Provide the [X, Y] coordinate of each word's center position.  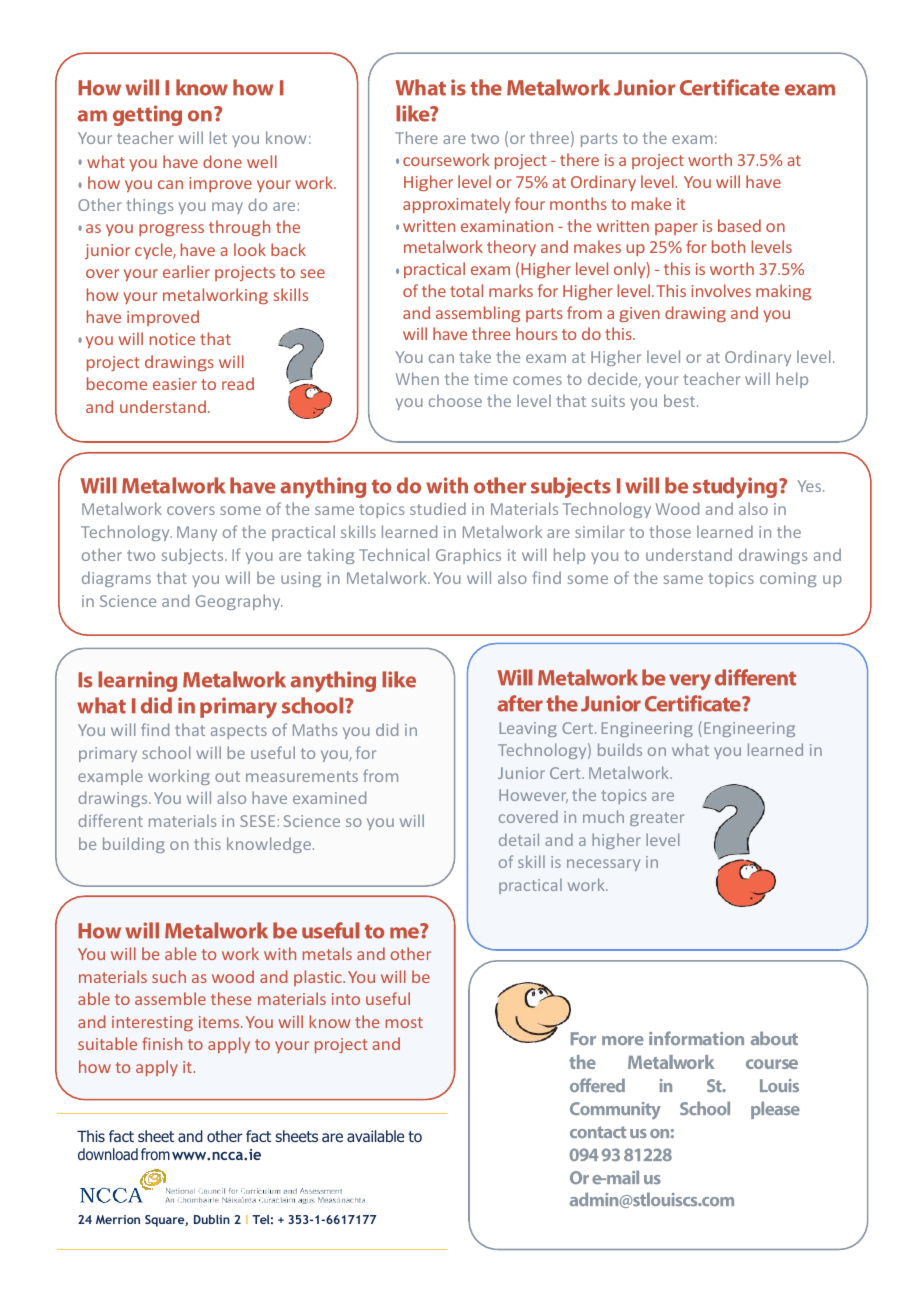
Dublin [212, 1219]
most [404, 1022]
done [222, 161]
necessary [603, 865]
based [739, 225]
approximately [456, 205]
